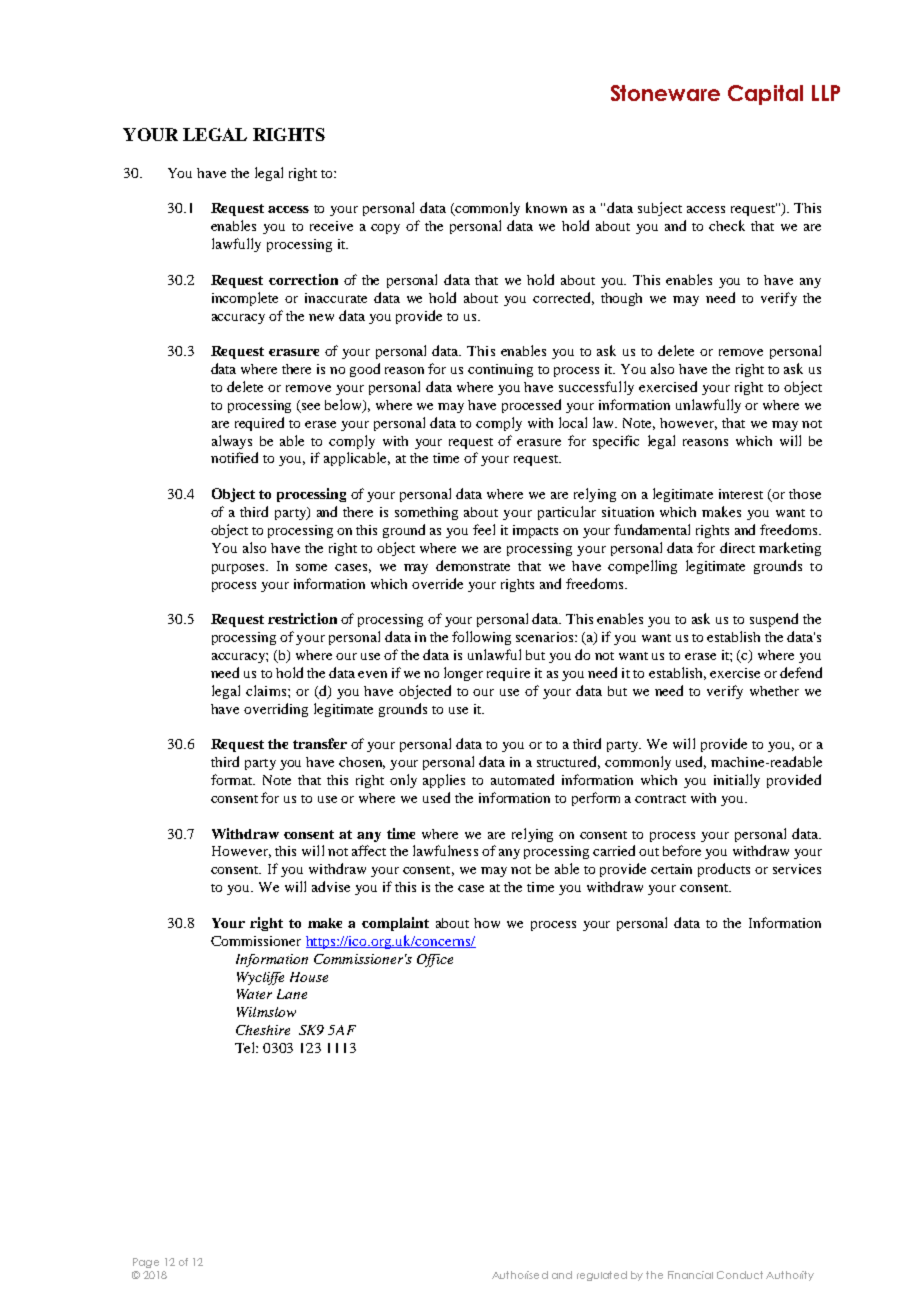 This page has height=1308, width=924. Describe the element at coordinates (463, 674) in the page. I see `longer` at that location.
